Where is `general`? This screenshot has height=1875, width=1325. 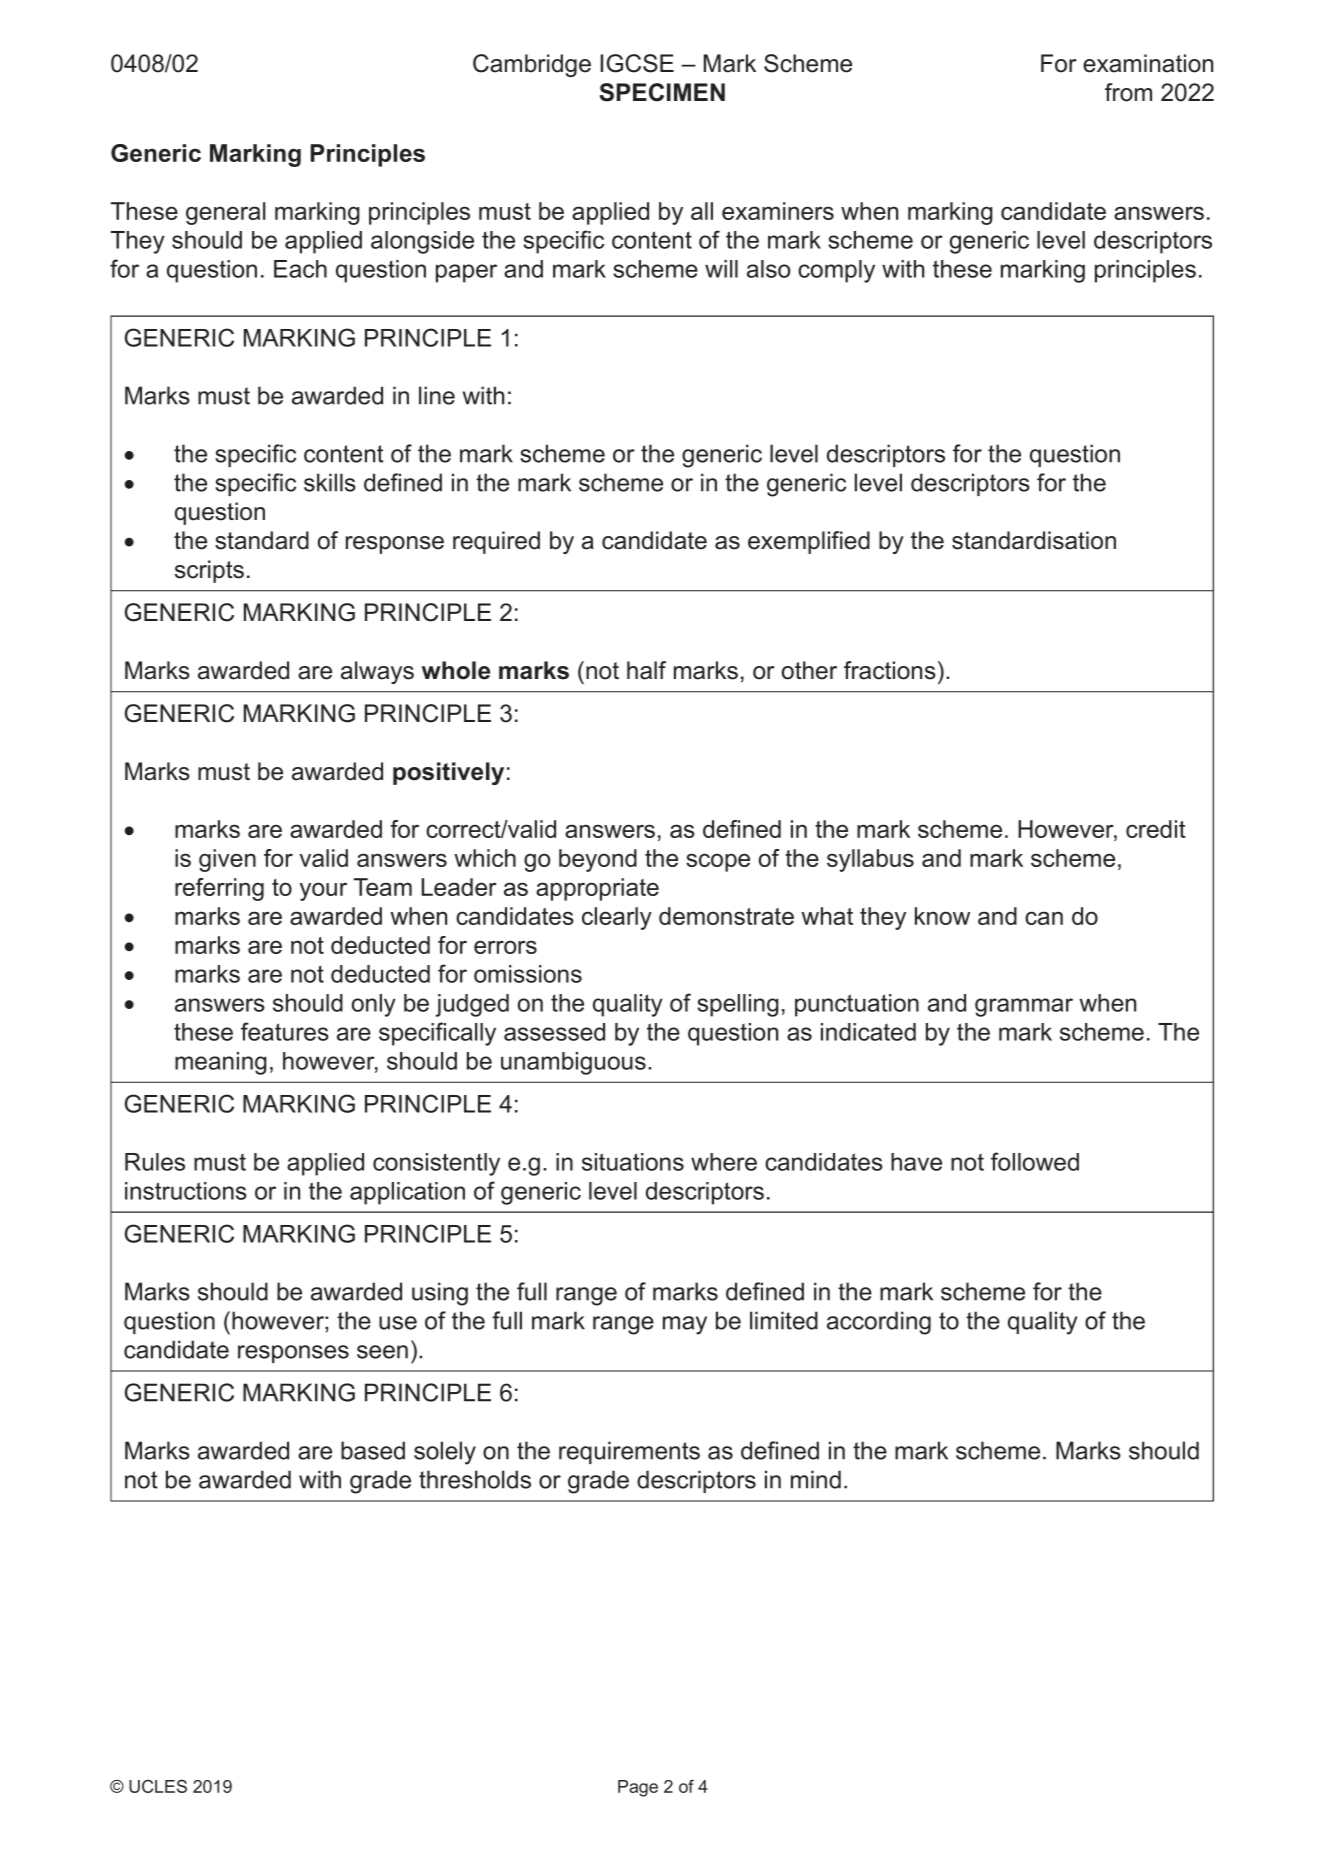
general is located at coordinates (226, 213).
